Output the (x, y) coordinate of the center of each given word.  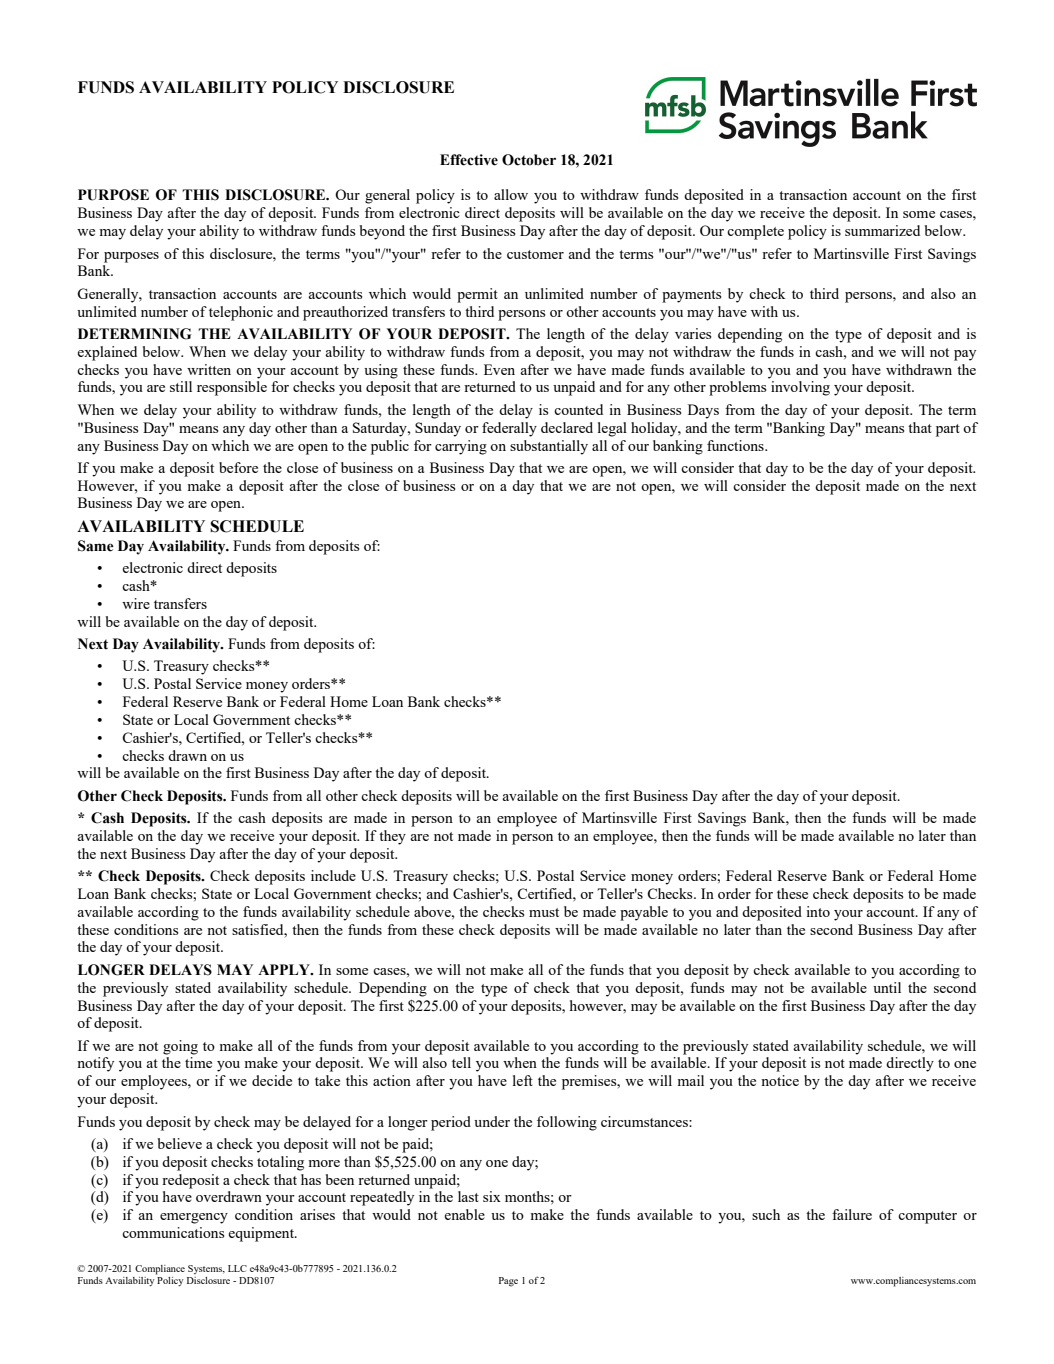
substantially (549, 447)
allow (511, 194)
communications (173, 1232)
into (818, 911)
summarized (882, 230)
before (238, 467)
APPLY (285, 969)
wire (136, 603)
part (948, 430)
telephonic (241, 313)
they (392, 837)
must (544, 912)
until (887, 987)
